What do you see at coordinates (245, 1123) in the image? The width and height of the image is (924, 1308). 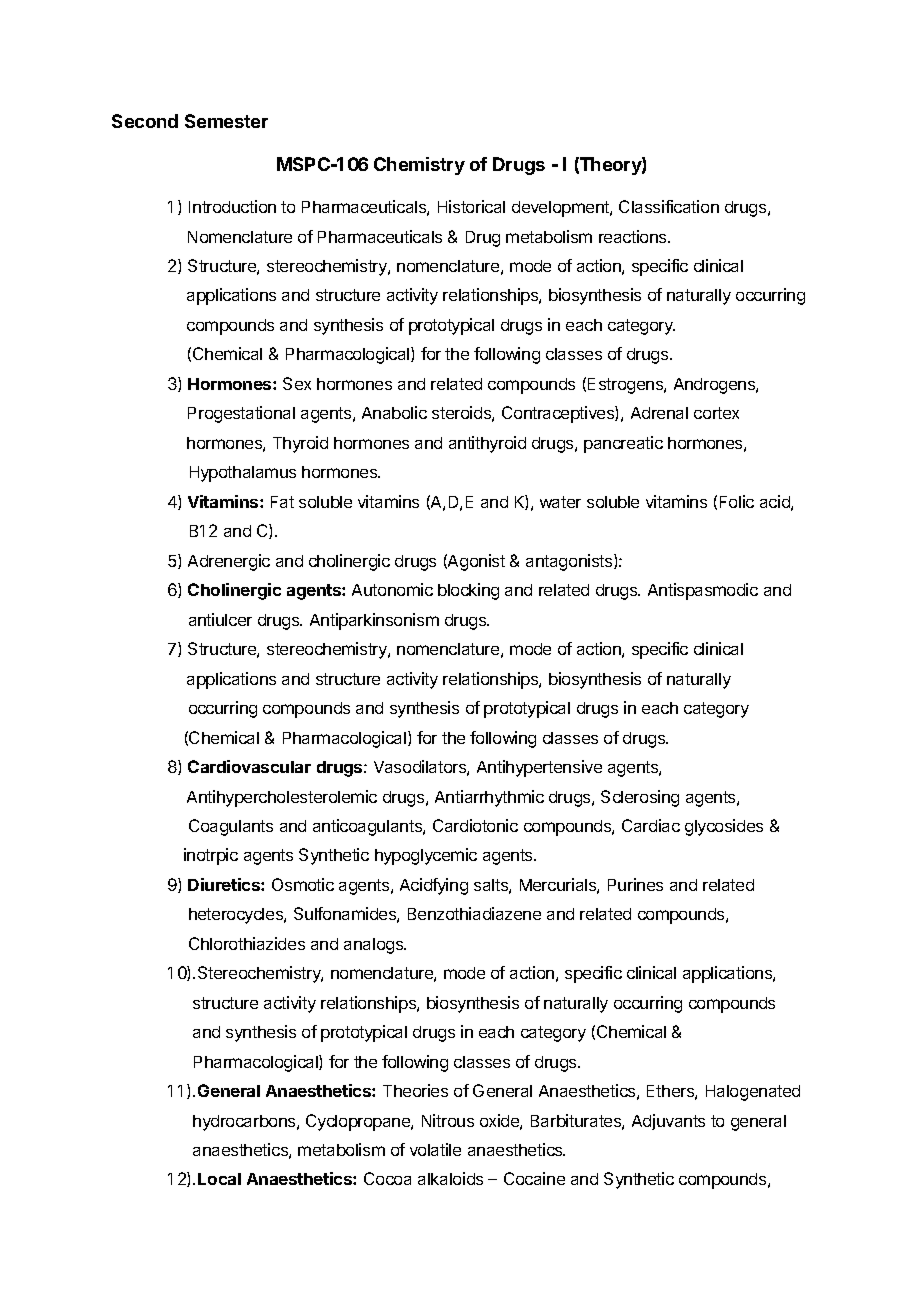 I see `hydrocarbons` at bounding box center [245, 1123].
